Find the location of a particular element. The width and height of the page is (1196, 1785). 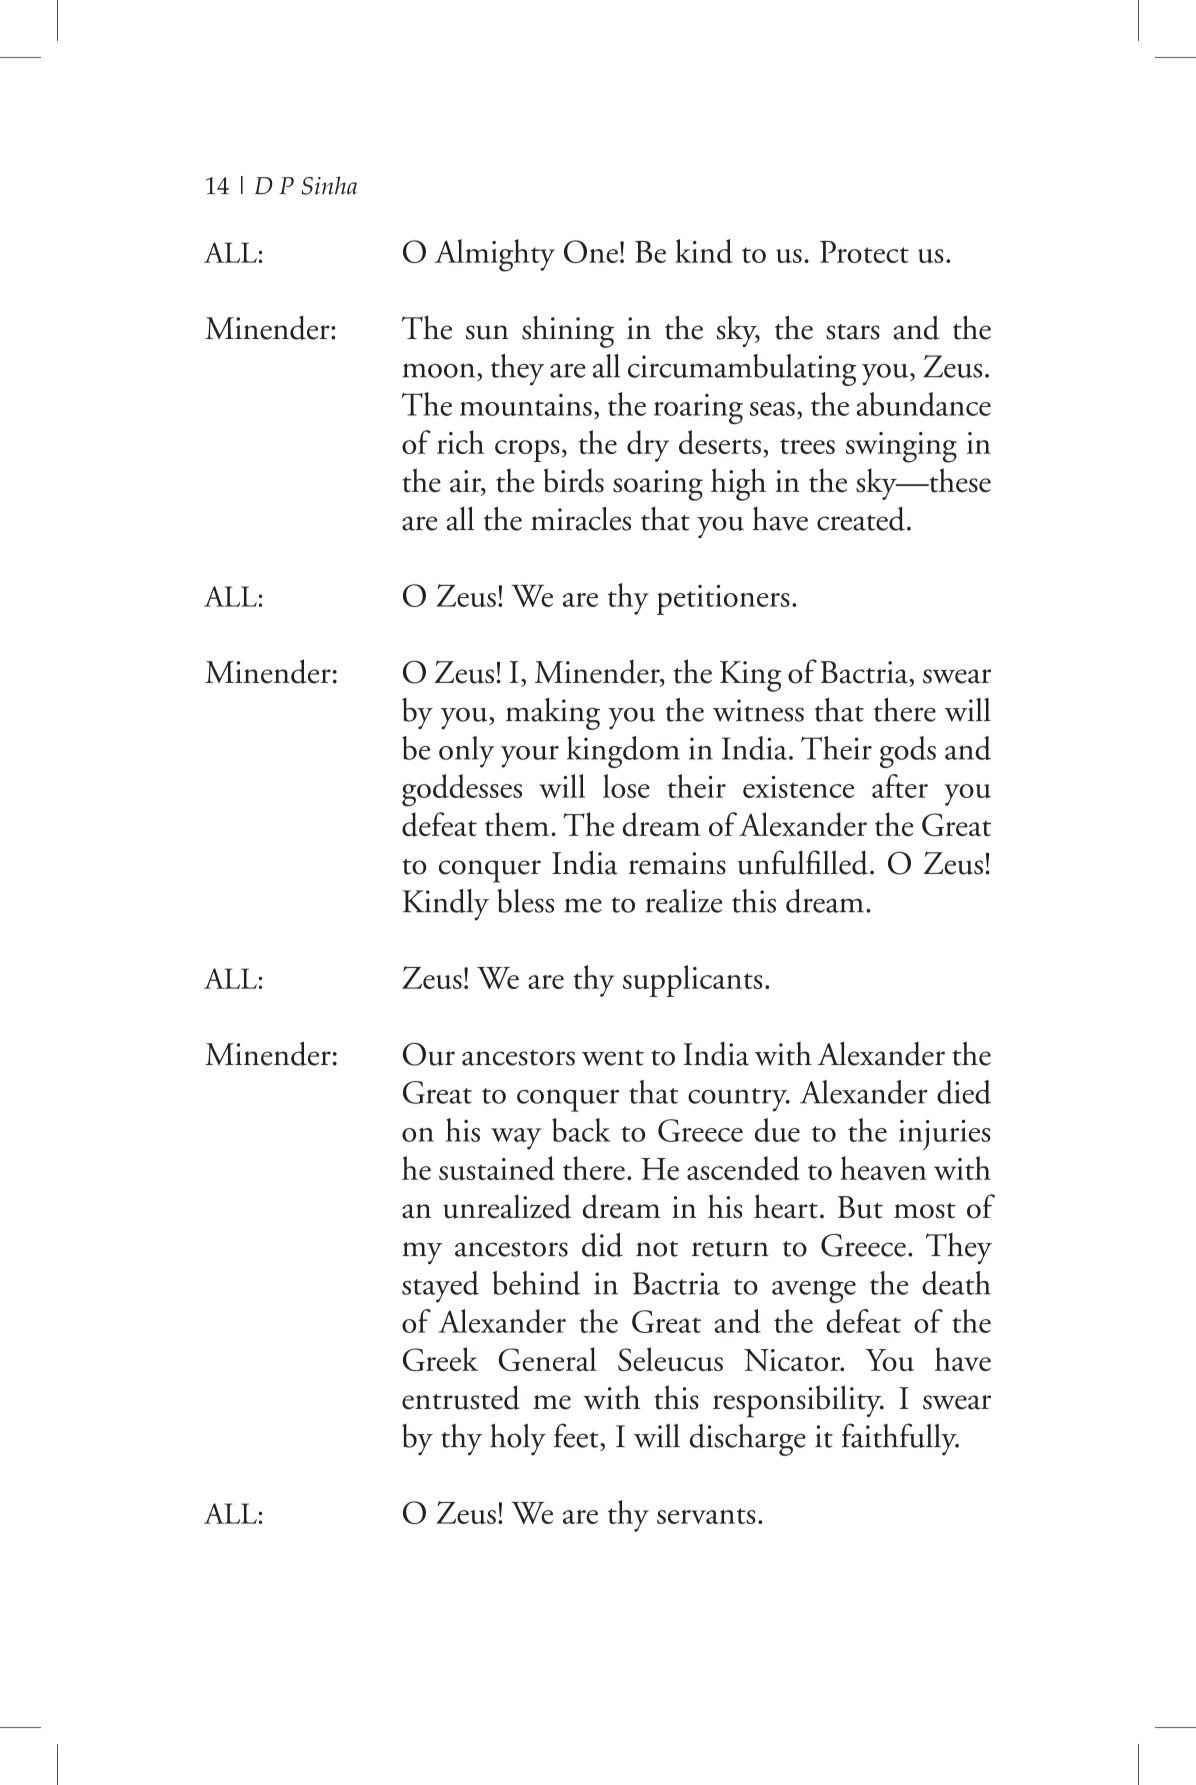

sustained is located at coordinates (497, 1168).
